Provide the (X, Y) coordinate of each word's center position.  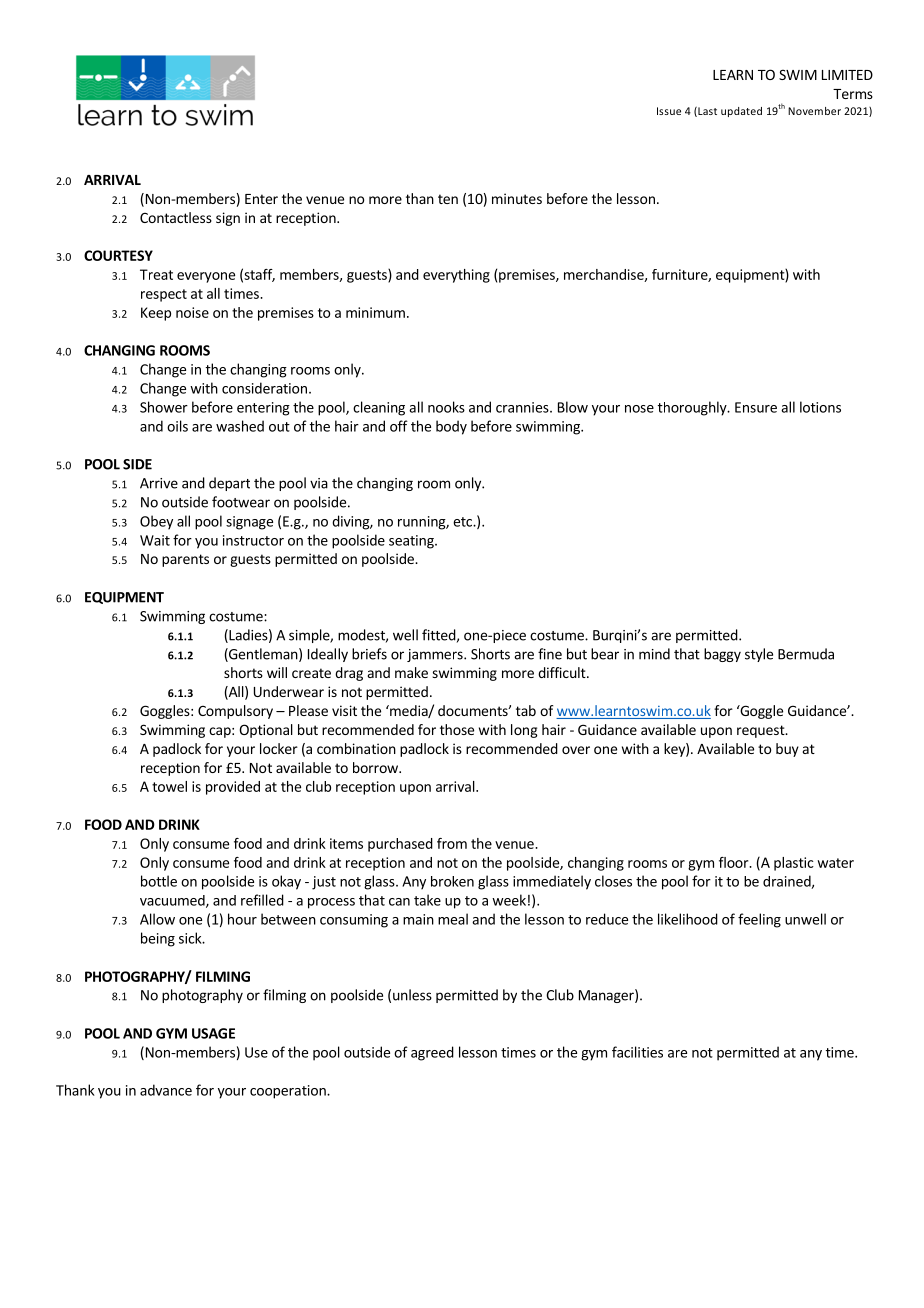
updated (741, 112)
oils (177, 426)
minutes (517, 198)
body (451, 427)
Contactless (176, 217)
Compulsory (235, 712)
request (762, 731)
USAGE (213, 1033)
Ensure (756, 407)
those (457, 729)
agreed (432, 1053)
